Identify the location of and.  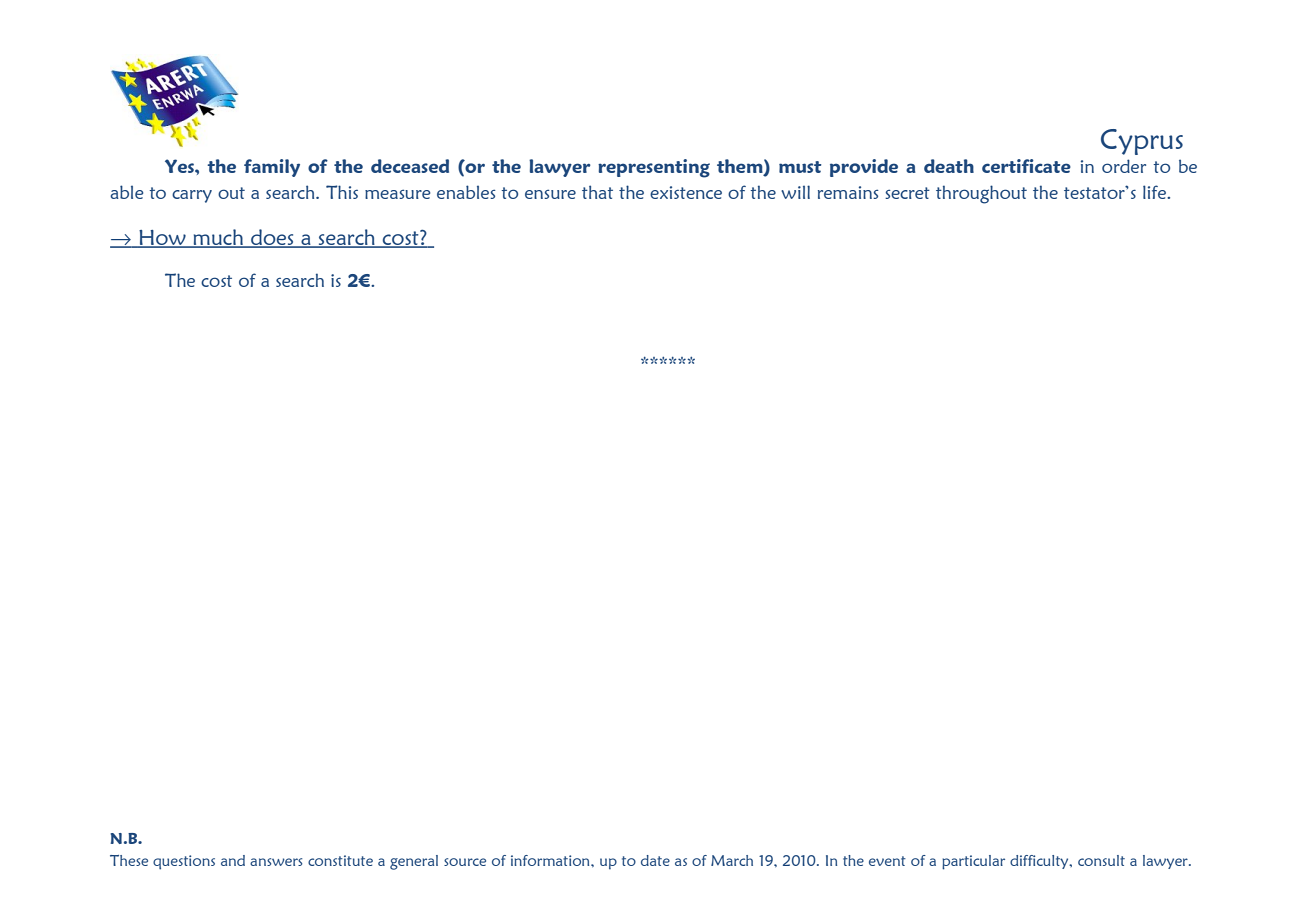
(233, 860).
